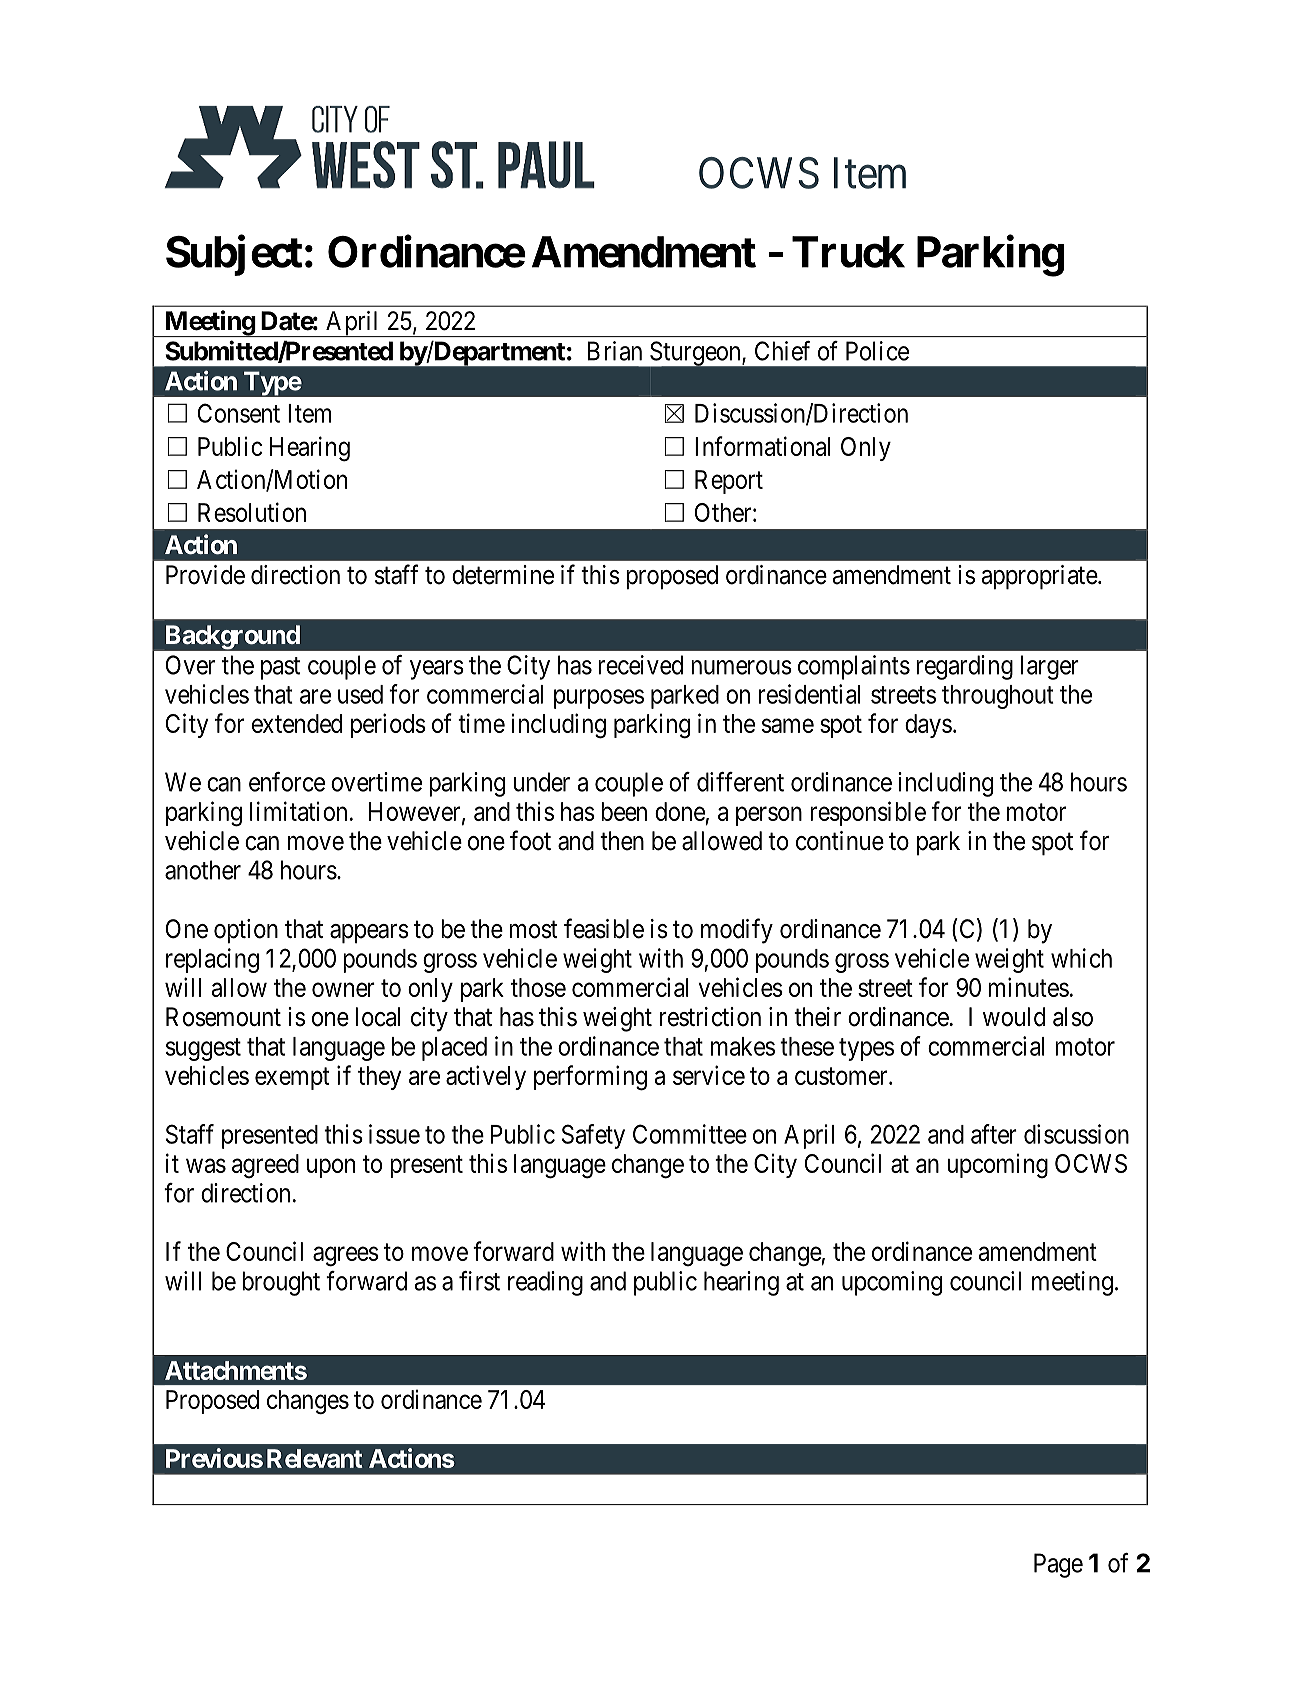 The height and width of the screenshot is (1684, 1301). What do you see at coordinates (346, 1257) in the screenshot?
I see `agrees` at bounding box center [346, 1257].
